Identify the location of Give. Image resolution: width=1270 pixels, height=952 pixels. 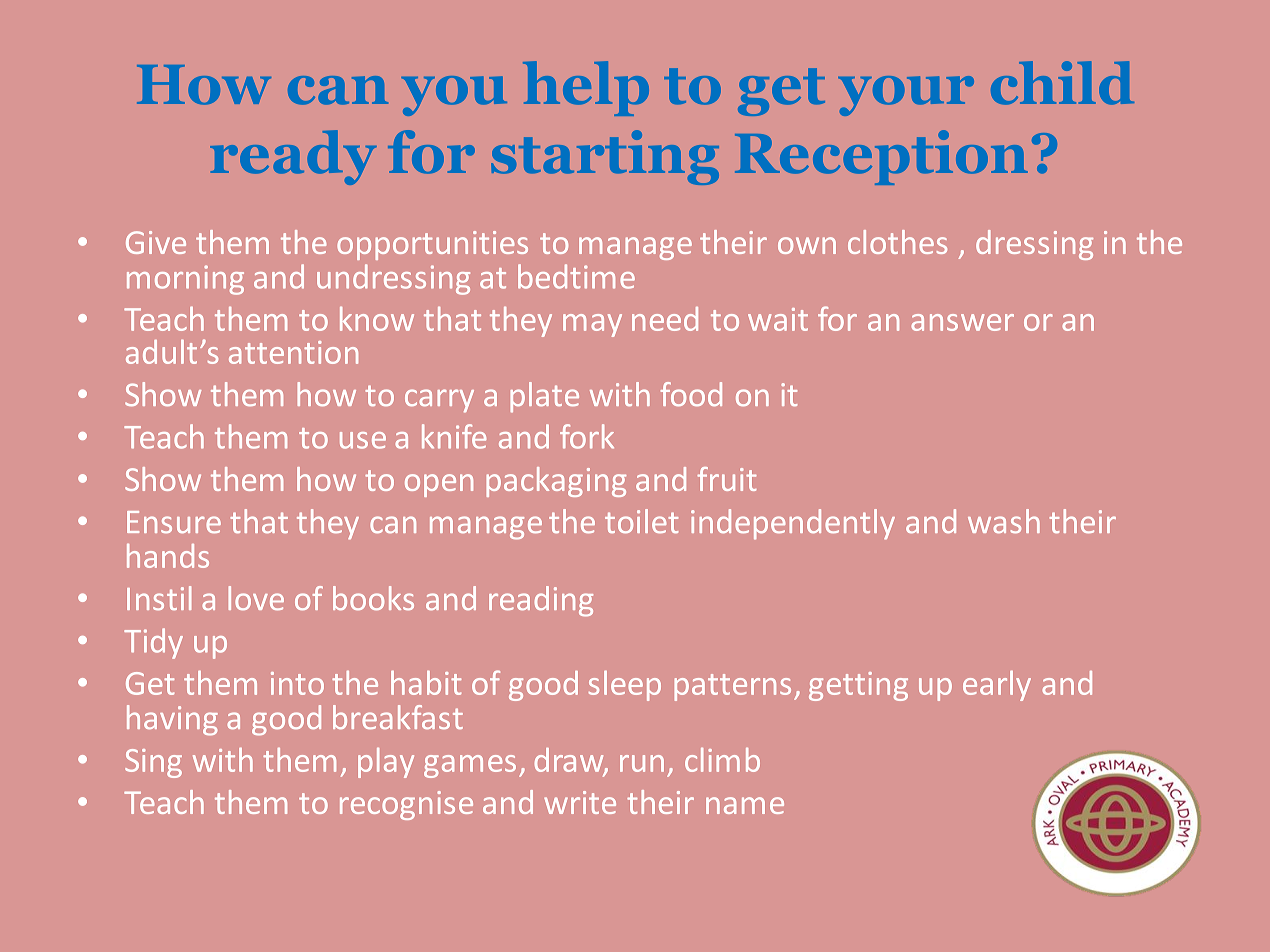
(156, 242).
